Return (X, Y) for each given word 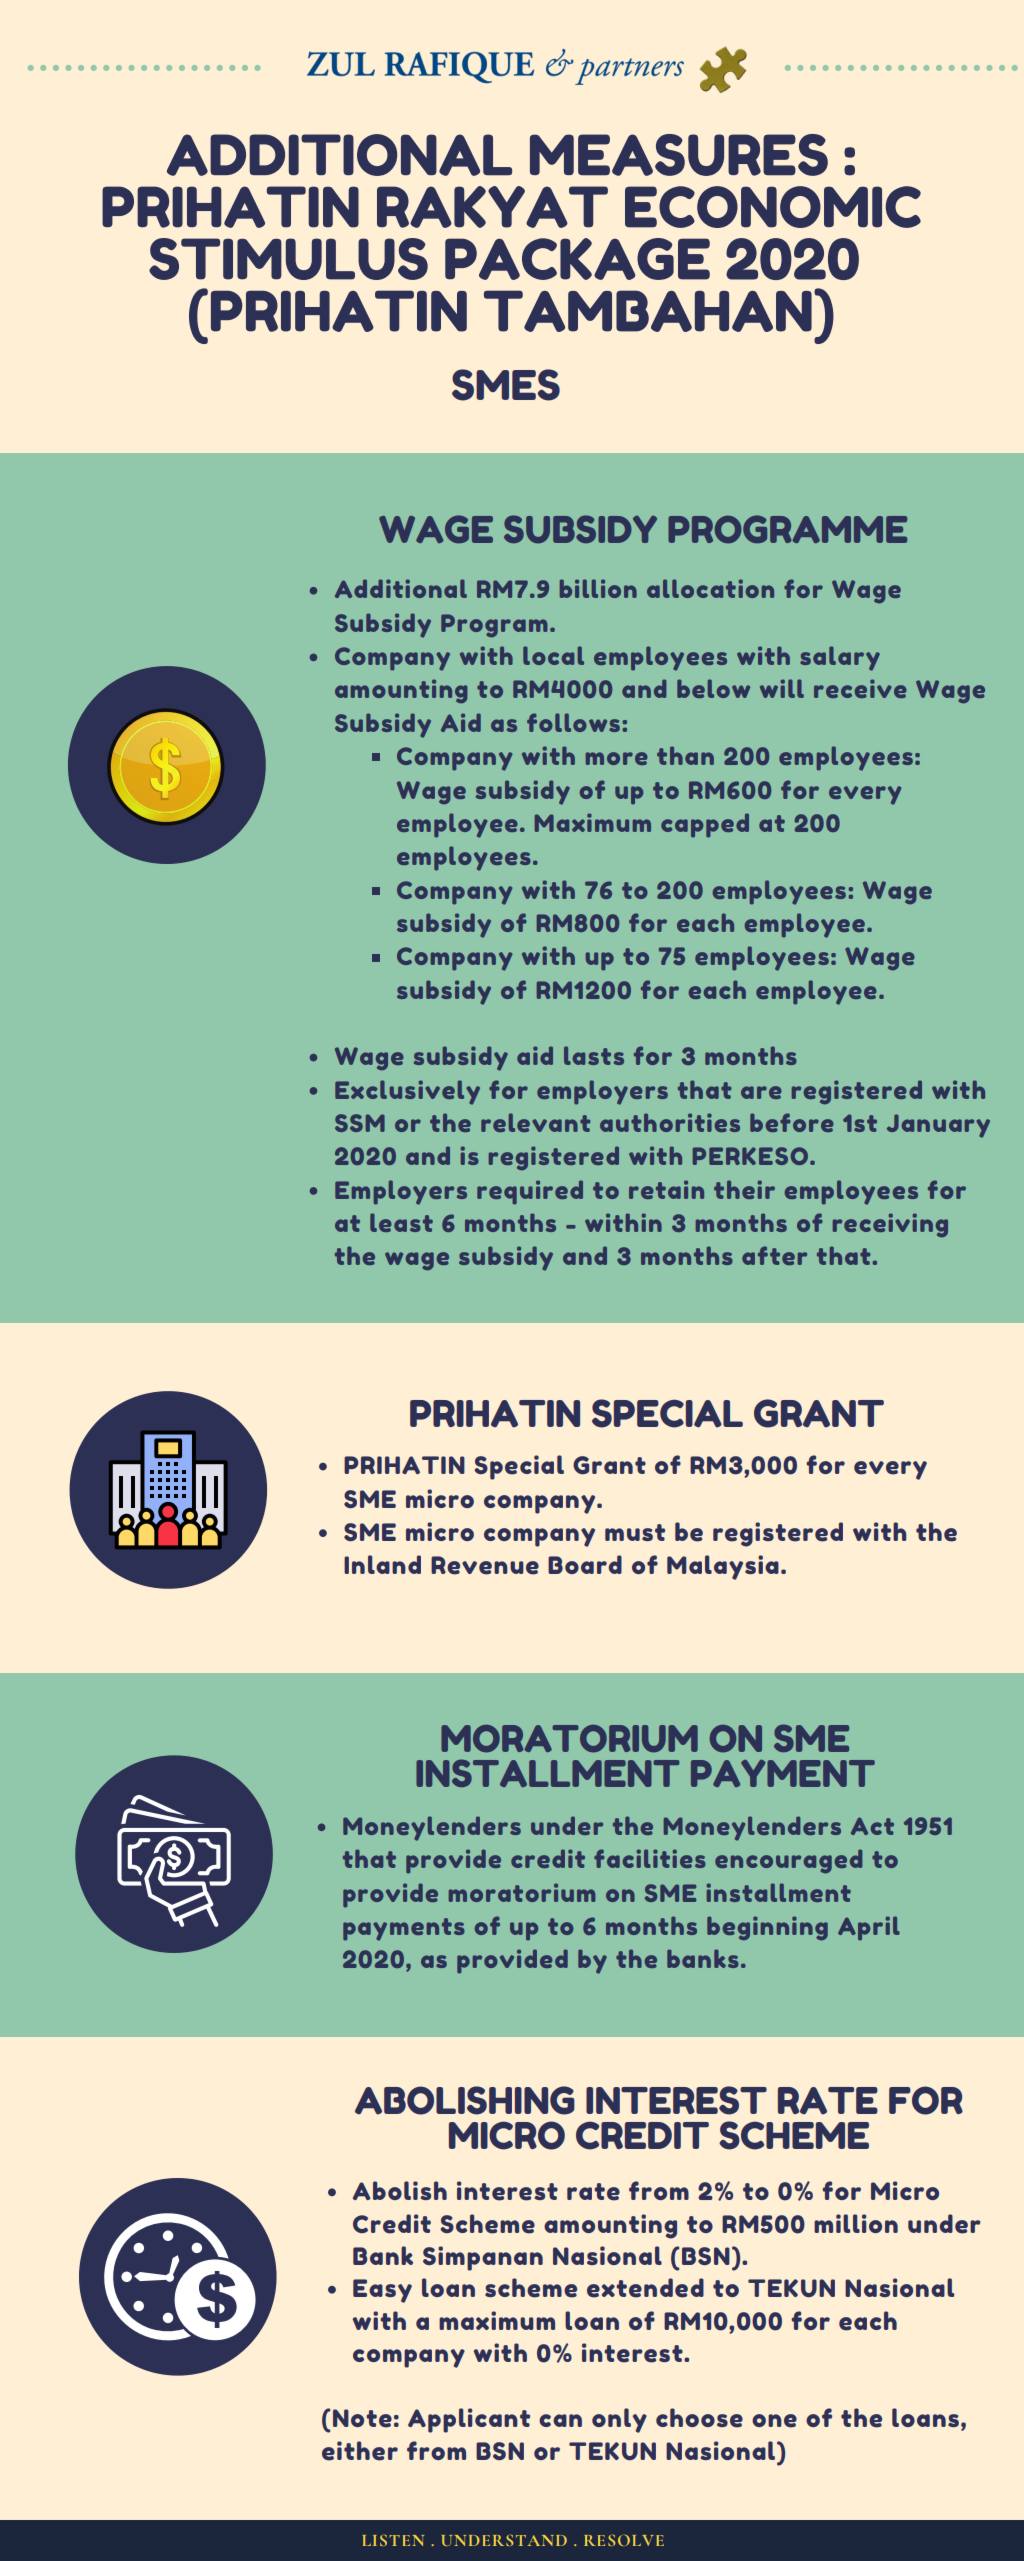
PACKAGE (577, 259)
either (360, 2451)
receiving (890, 1225)
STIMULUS (288, 259)
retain (666, 1189)
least (401, 1222)
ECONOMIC (773, 207)
